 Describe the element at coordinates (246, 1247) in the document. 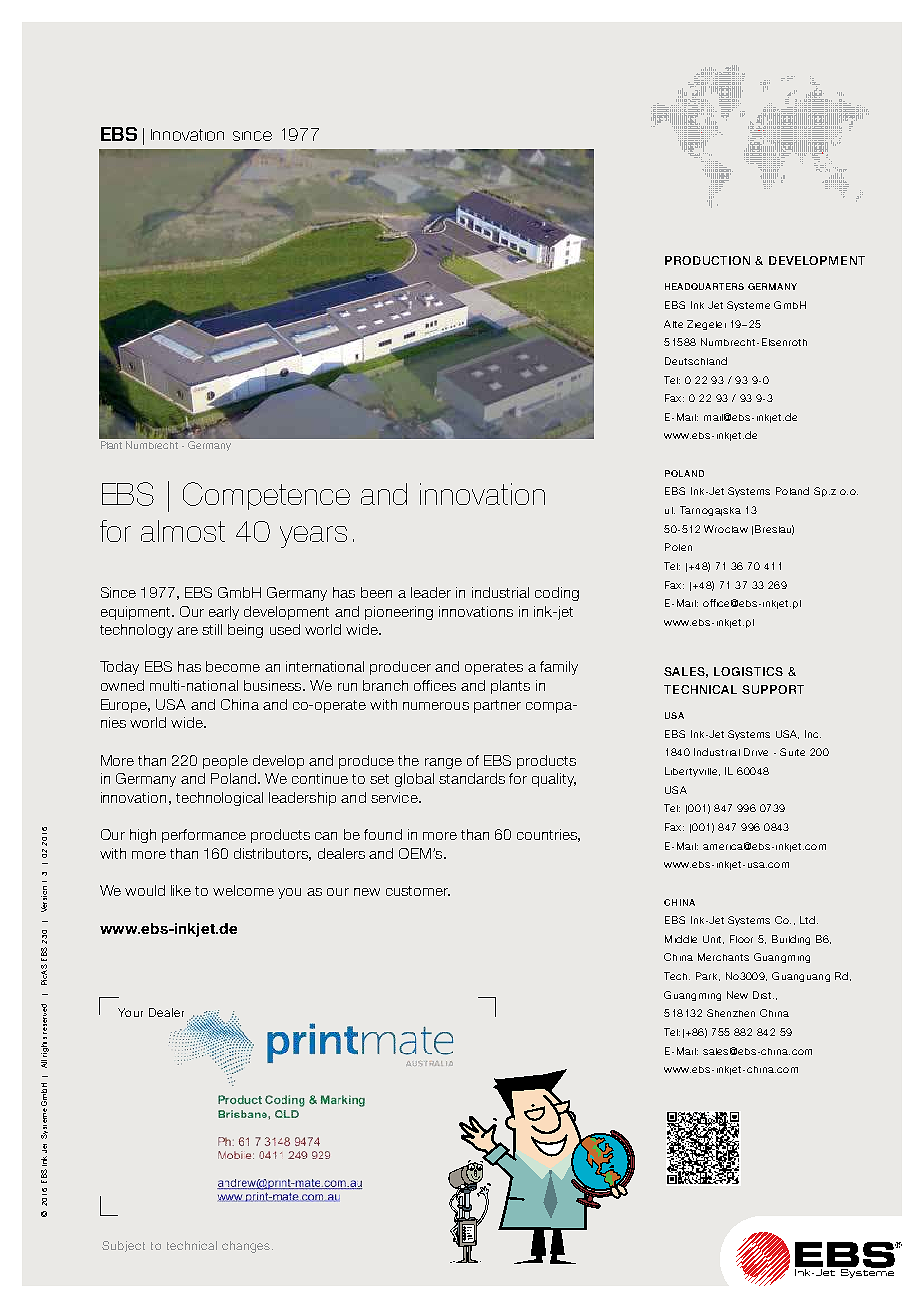

I see `changes` at that location.
